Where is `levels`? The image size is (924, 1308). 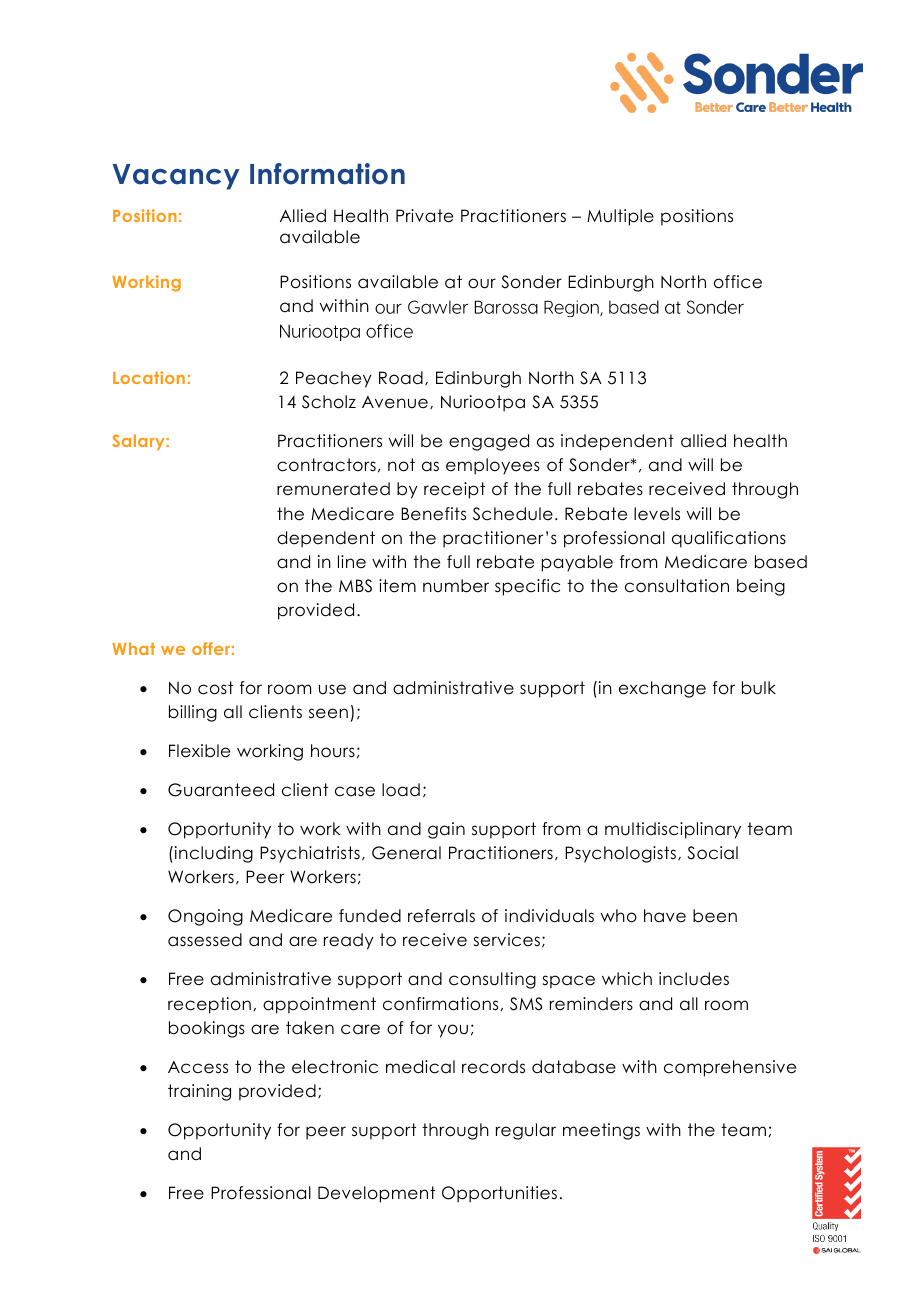
levels is located at coordinates (657, 514).
